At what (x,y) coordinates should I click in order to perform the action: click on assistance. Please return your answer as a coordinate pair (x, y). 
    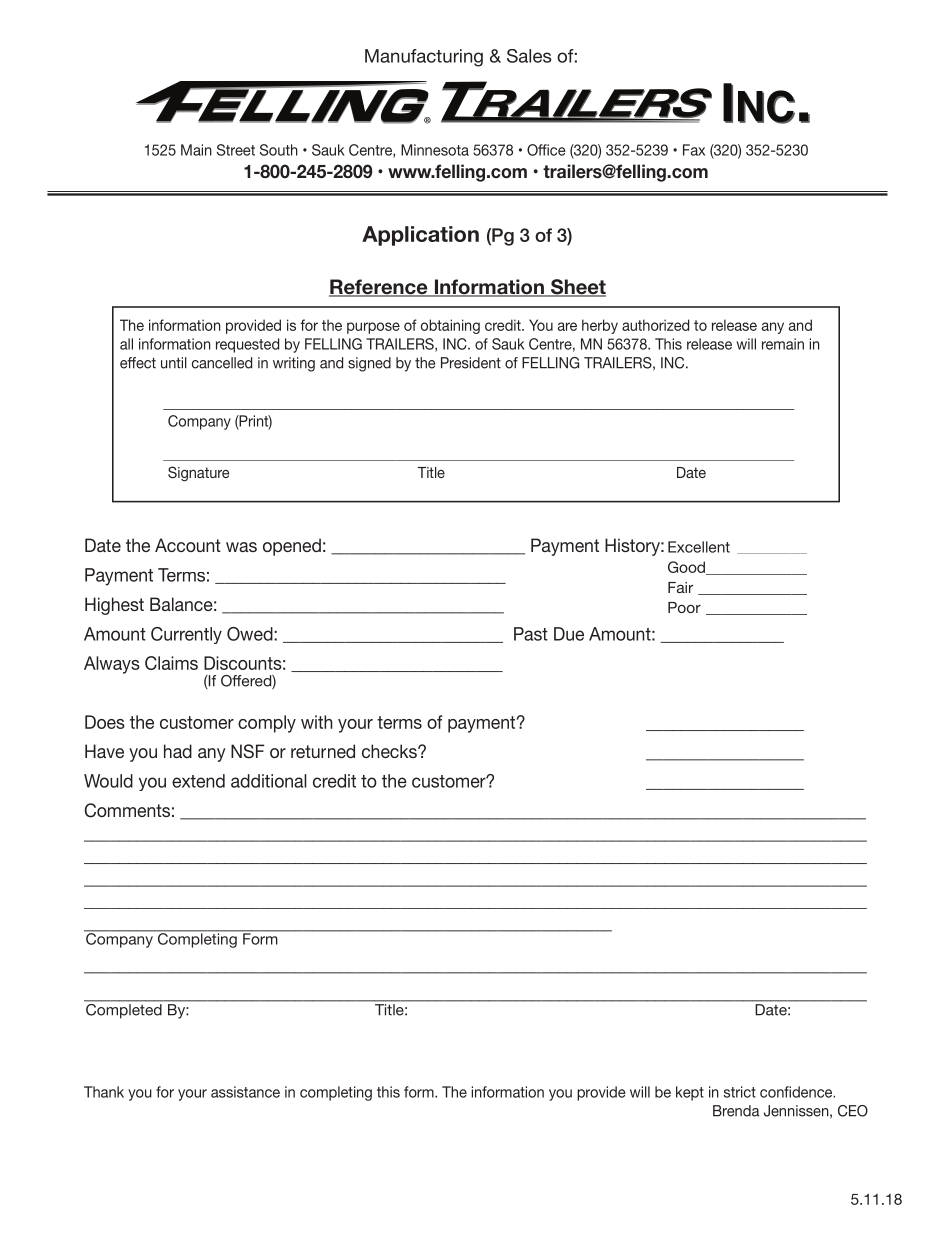
    Looking at the image, I should click on (245, 1092).
